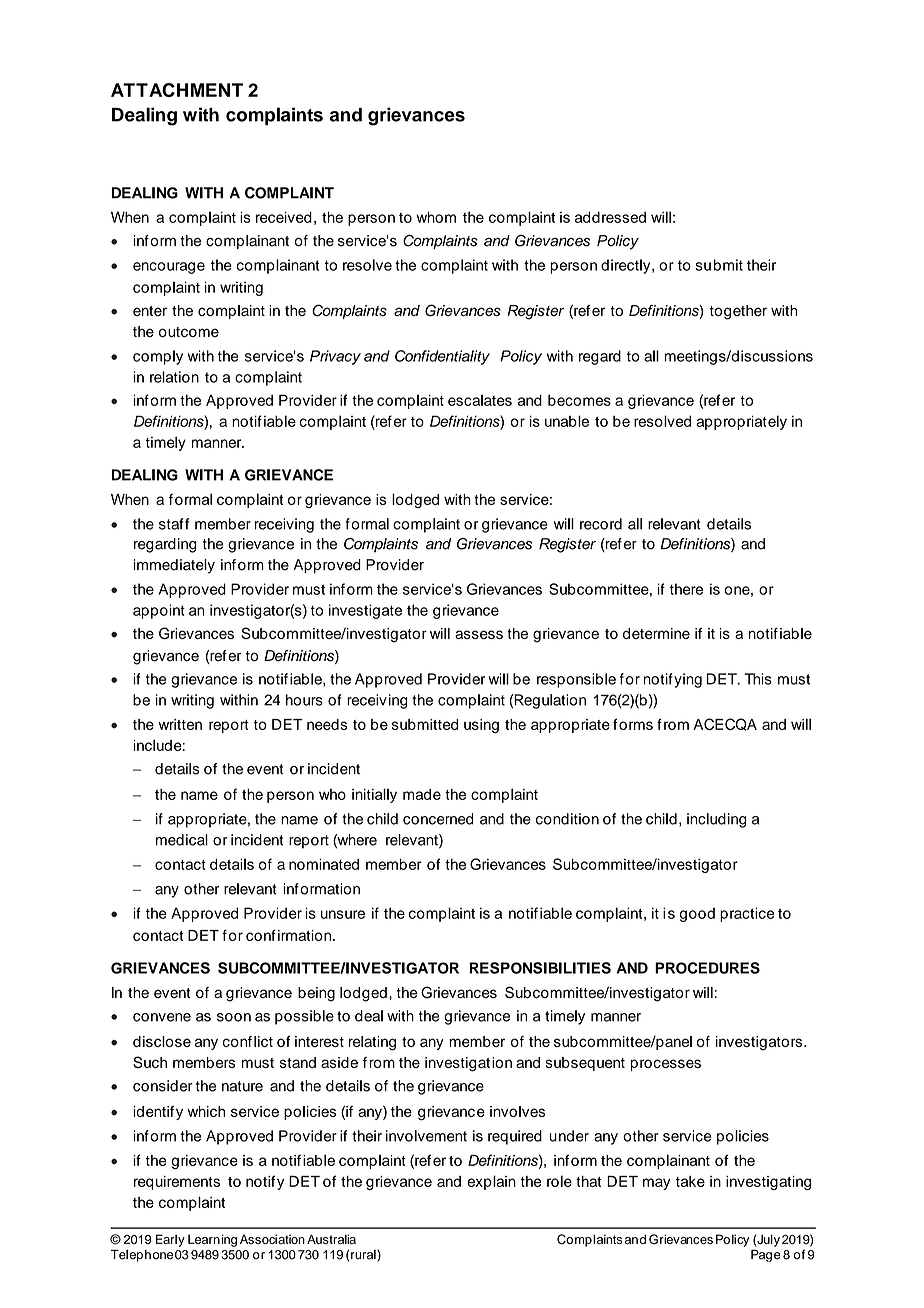 The height and width of the screenshot is (1308, 924). Describe the element at coordinates (610, 217) in the screenshot. I see `addressed` at that location.
